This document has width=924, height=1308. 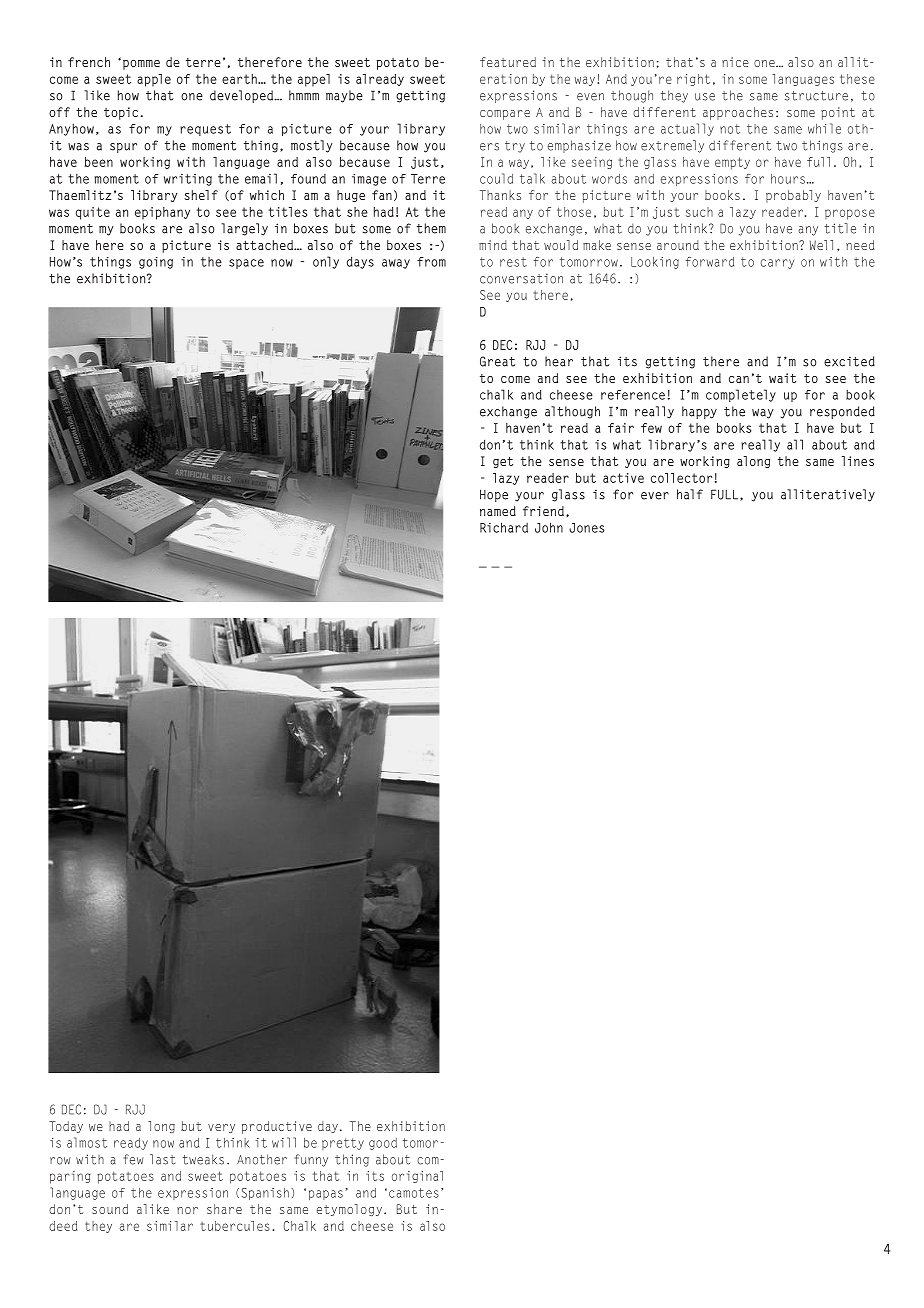 What do you see at coordinates (162, 1159) in the document?
I see `last` at bounding box center [162, 1159].
